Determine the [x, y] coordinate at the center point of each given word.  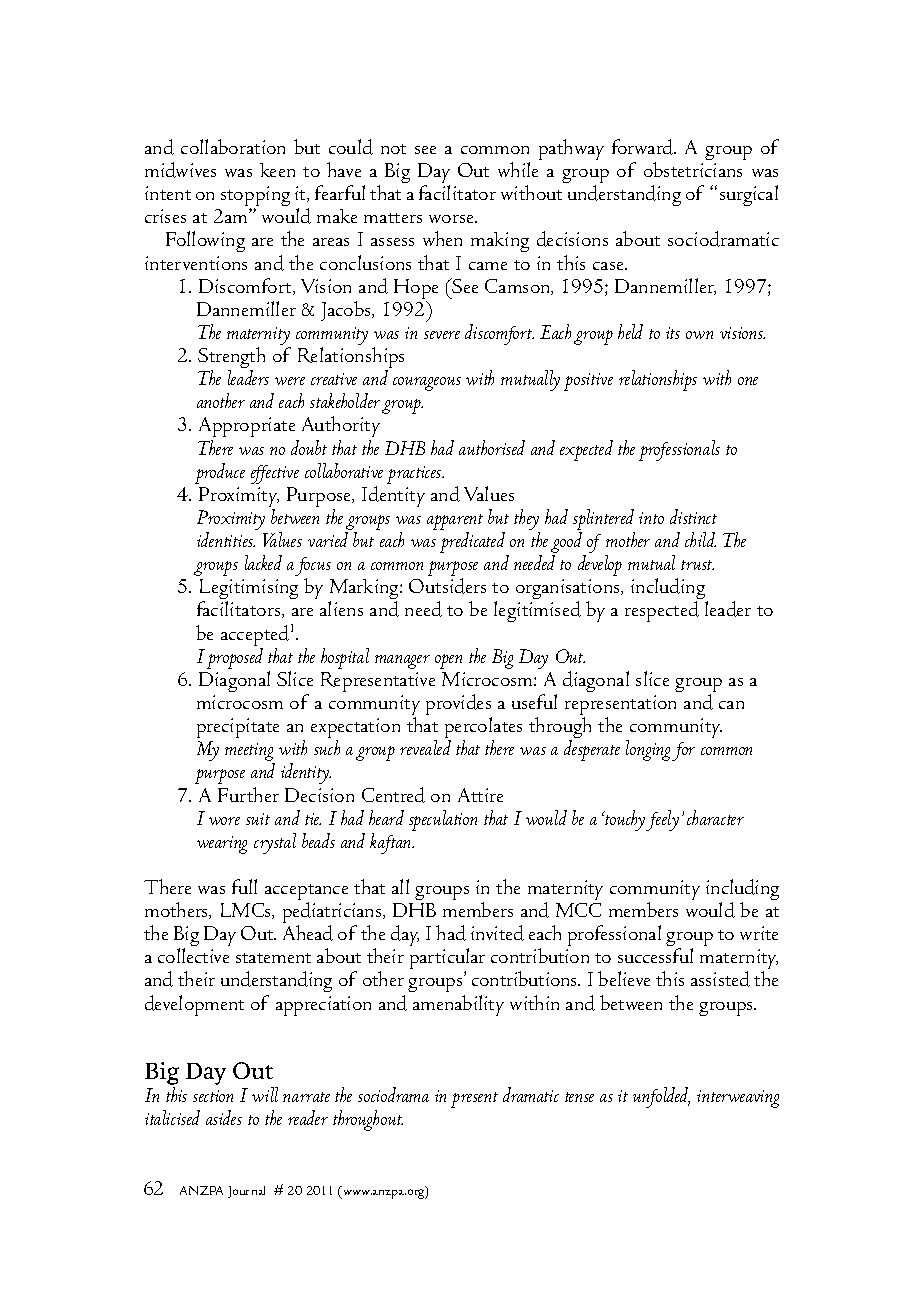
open [448, 661]
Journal [246, 1192]
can [731, 705]
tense [579, 1097]
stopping [255, 197]
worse [452, 219]
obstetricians [693, 169]
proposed [235, 658]
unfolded [661, 1097]
